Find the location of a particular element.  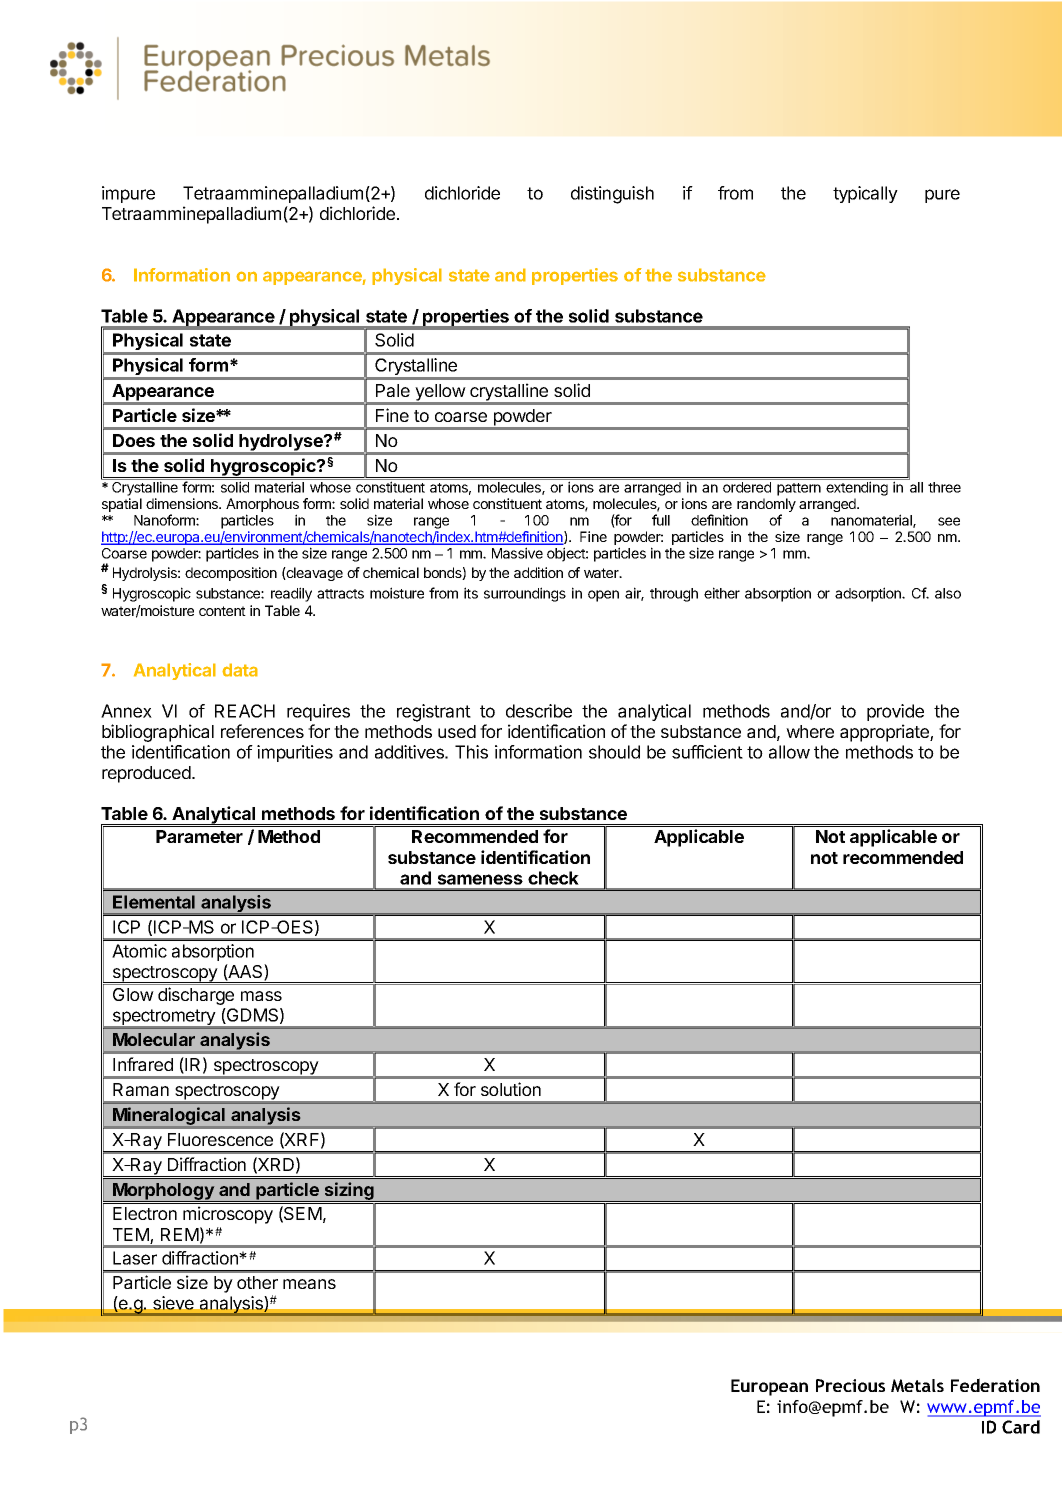

open is located at coordinates (603, 596).
